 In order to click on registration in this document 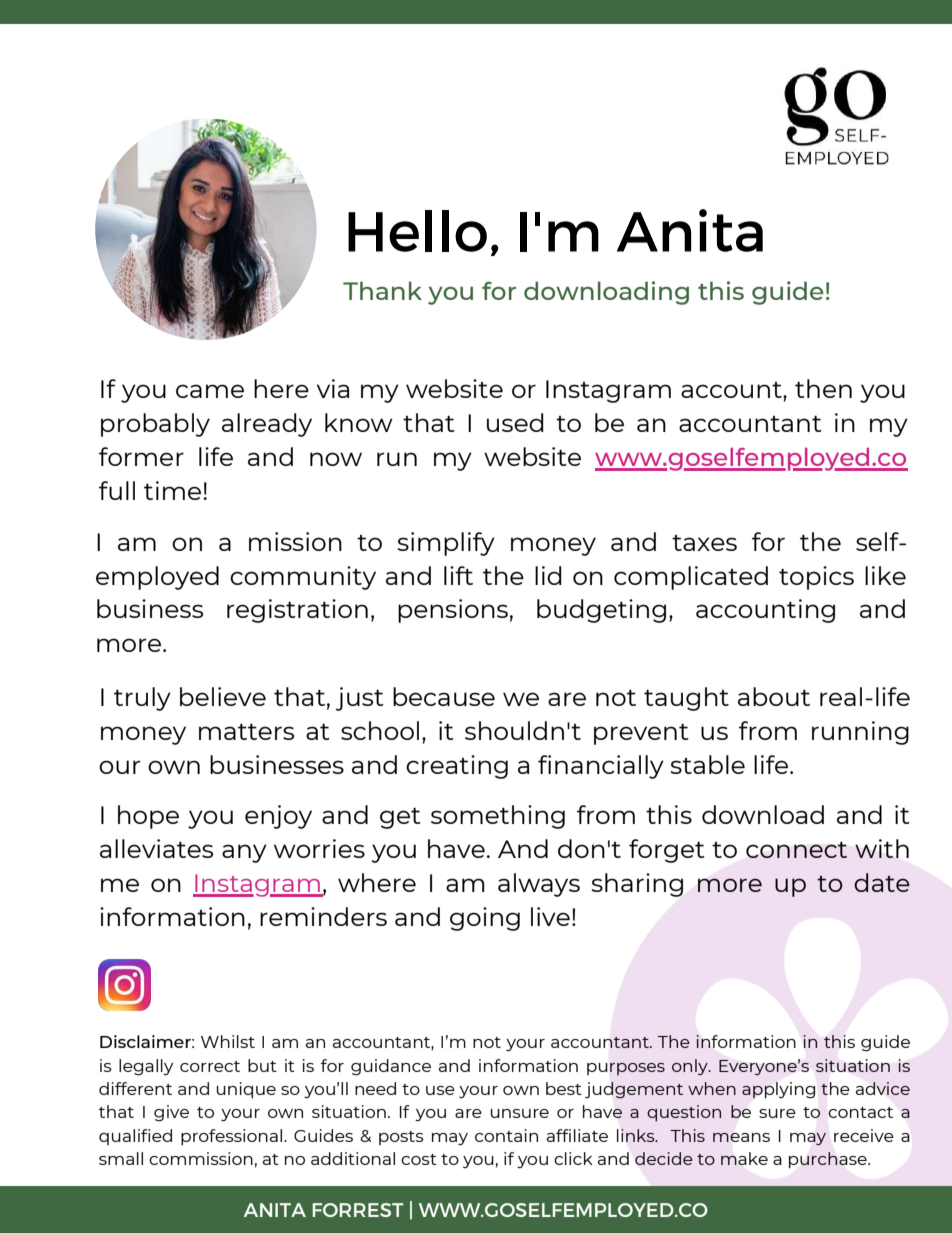, I will do `click(297, 611)`.
